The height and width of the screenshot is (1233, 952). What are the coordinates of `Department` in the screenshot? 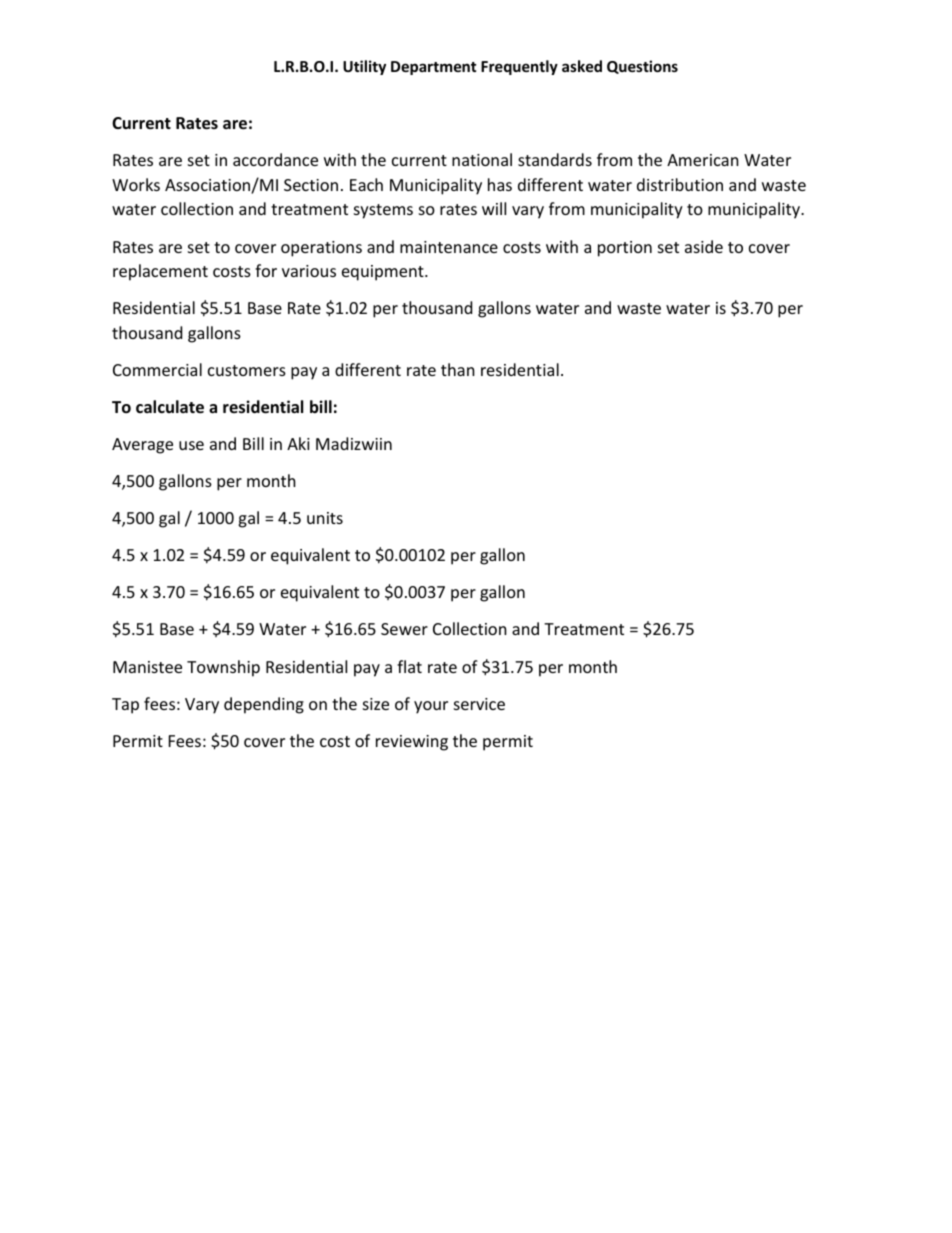 It's located at (434, 68).
